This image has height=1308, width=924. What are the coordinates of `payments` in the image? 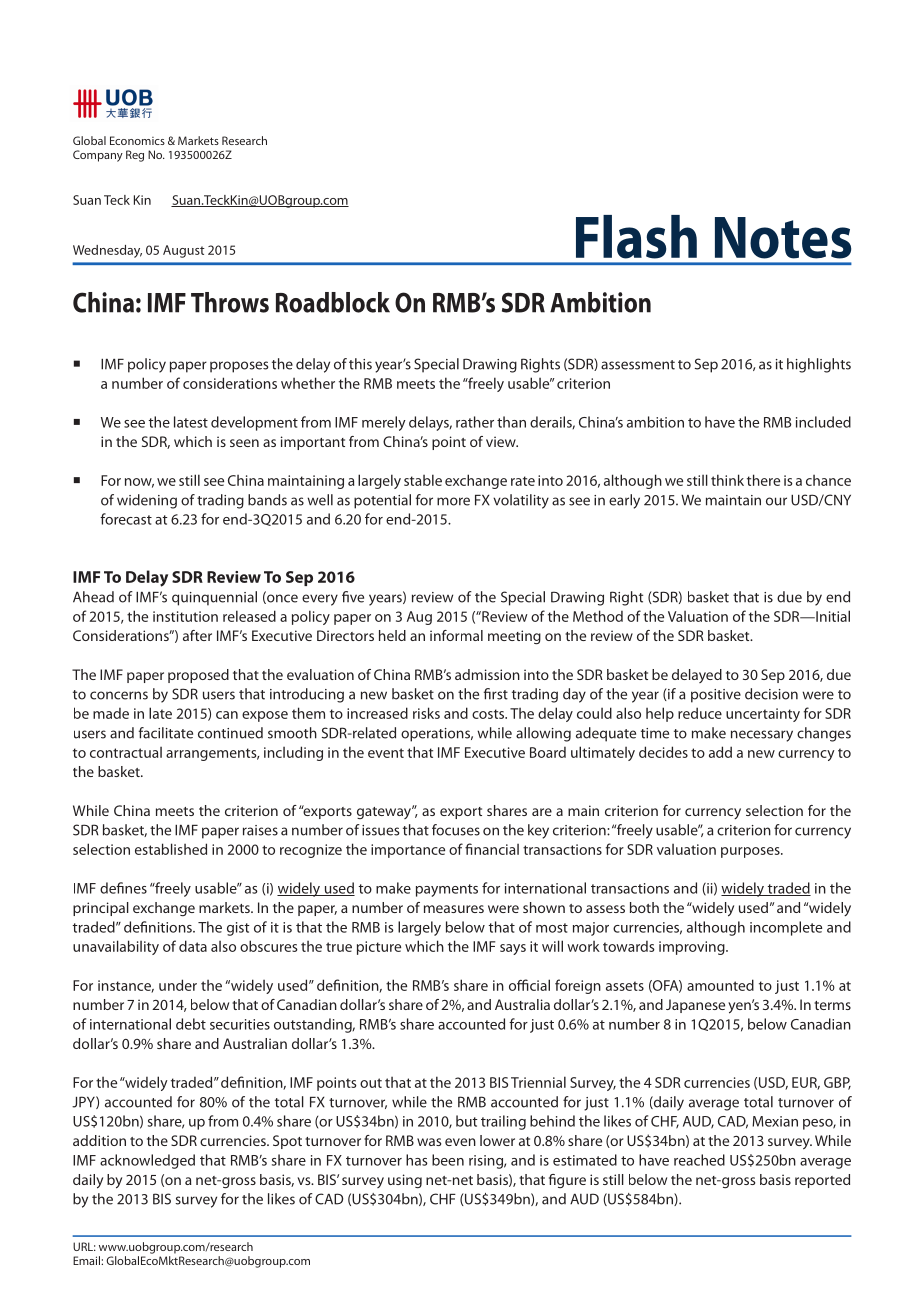 It's located at (447, 890).
